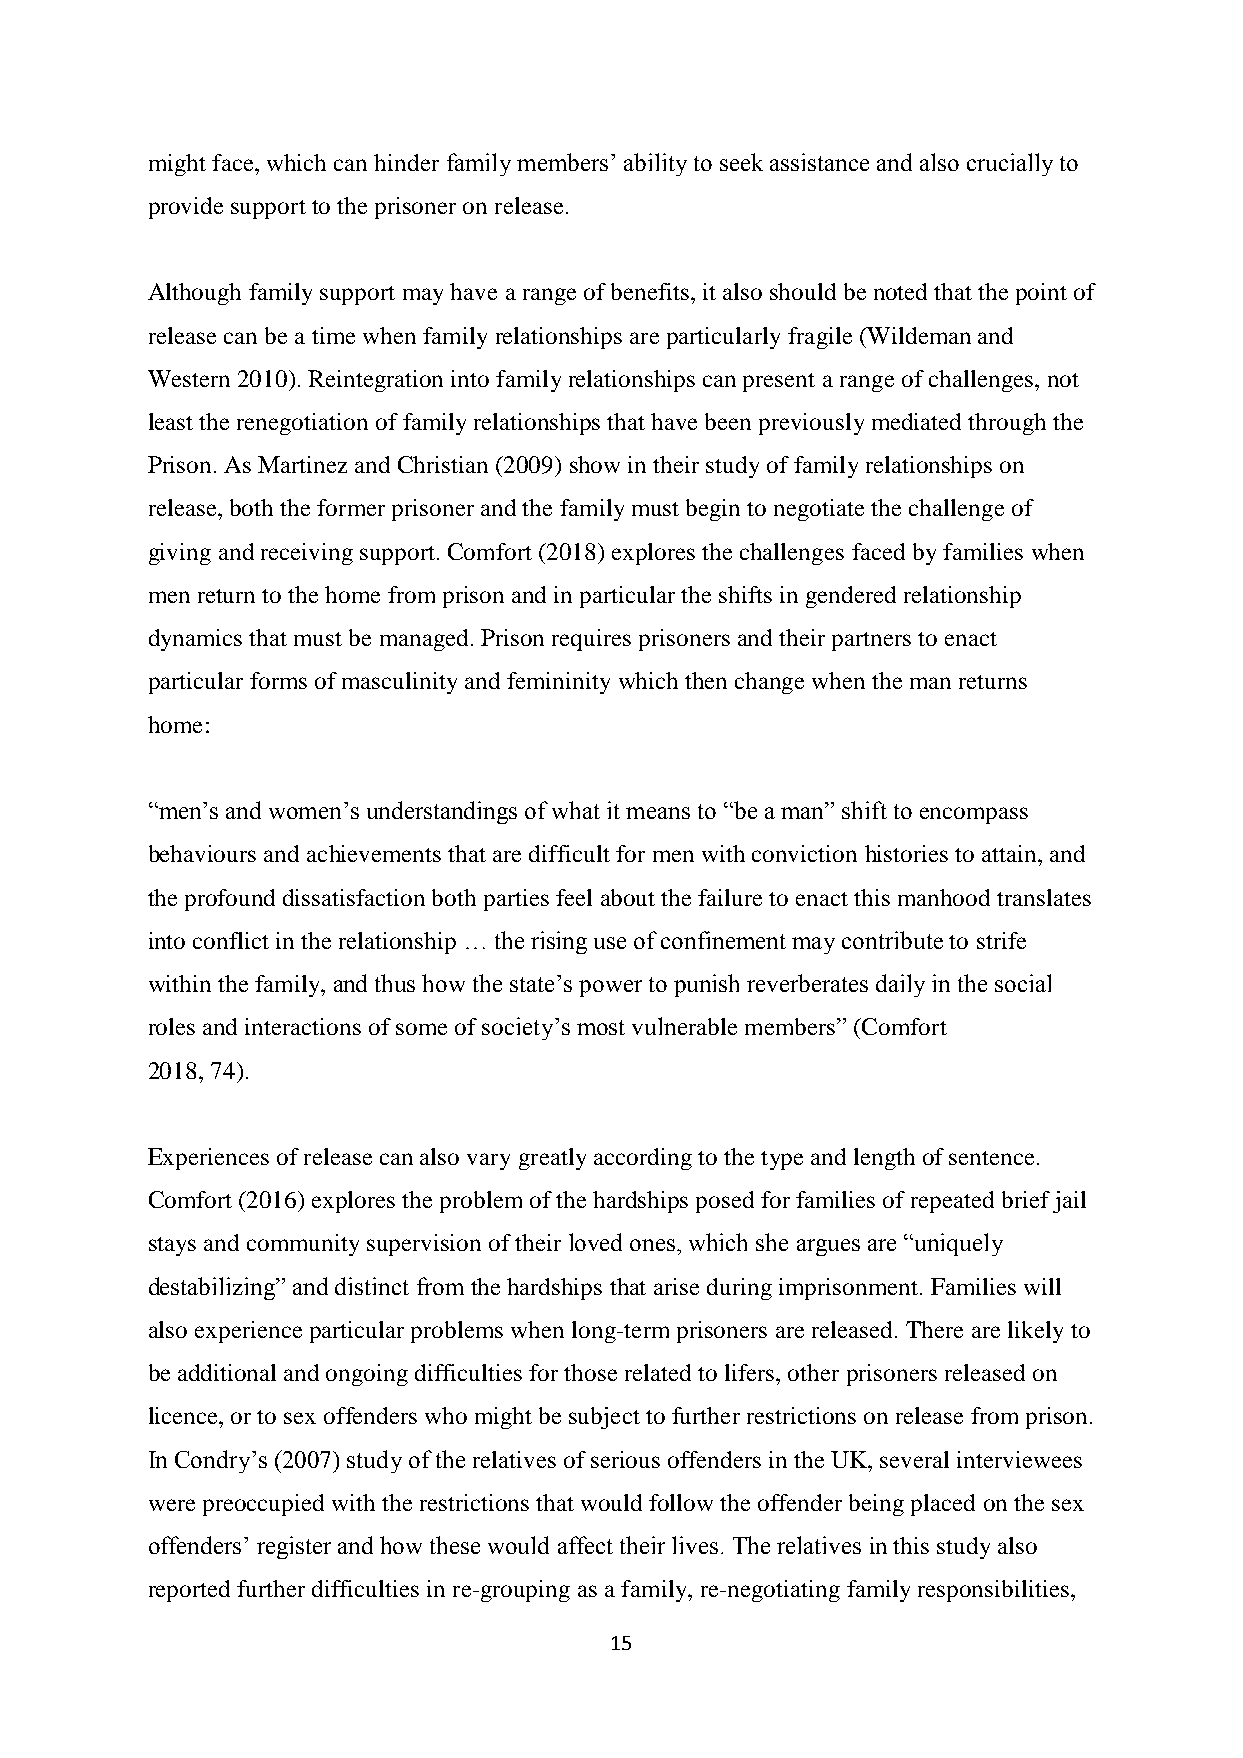 The height and width of the document is (1758, 1243). What do you see at coordinates (595, 464) in the document?
I see `show` at bounding box center [595, 464].
